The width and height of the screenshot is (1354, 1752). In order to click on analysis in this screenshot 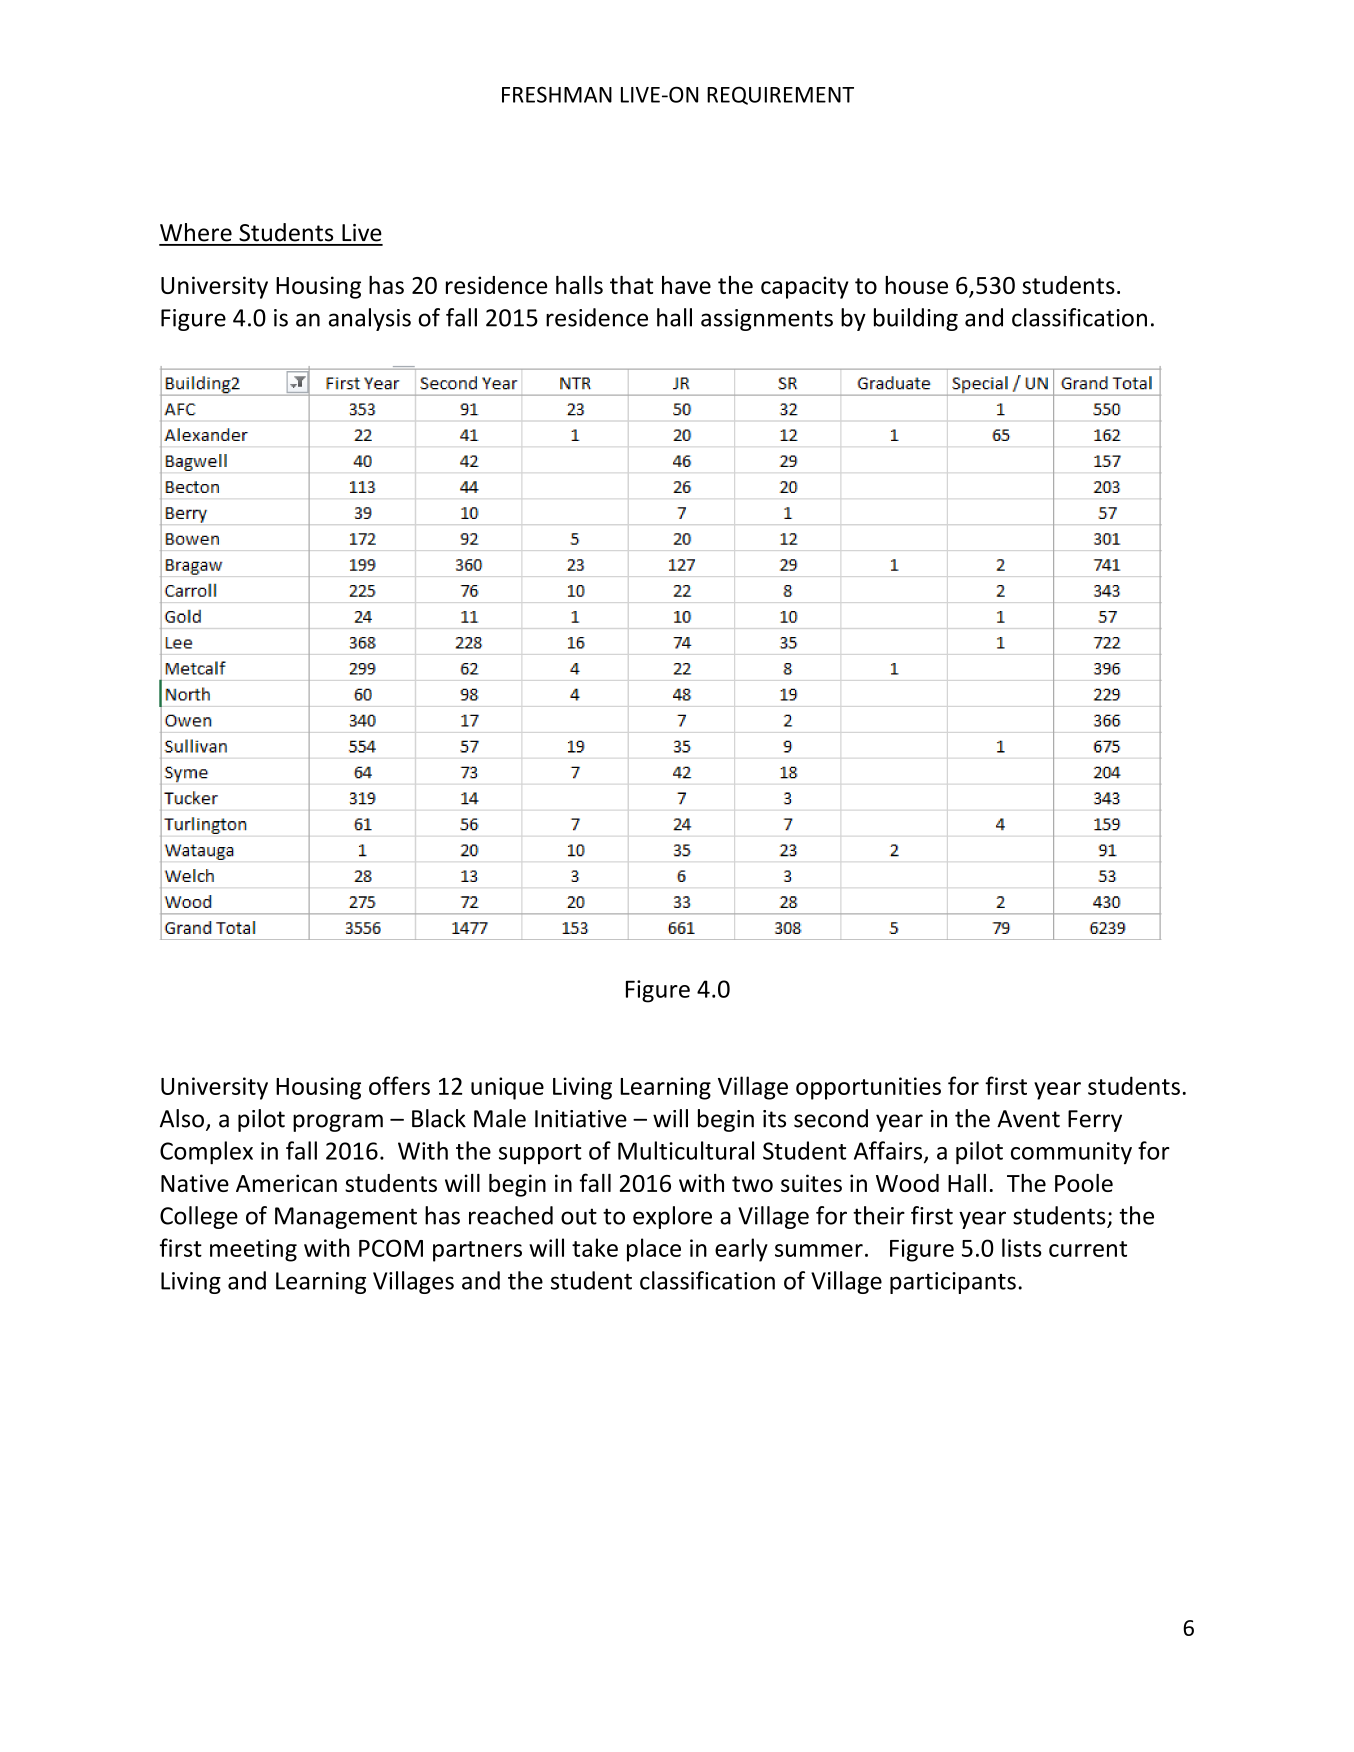, I will do `click(370, 319)`.
